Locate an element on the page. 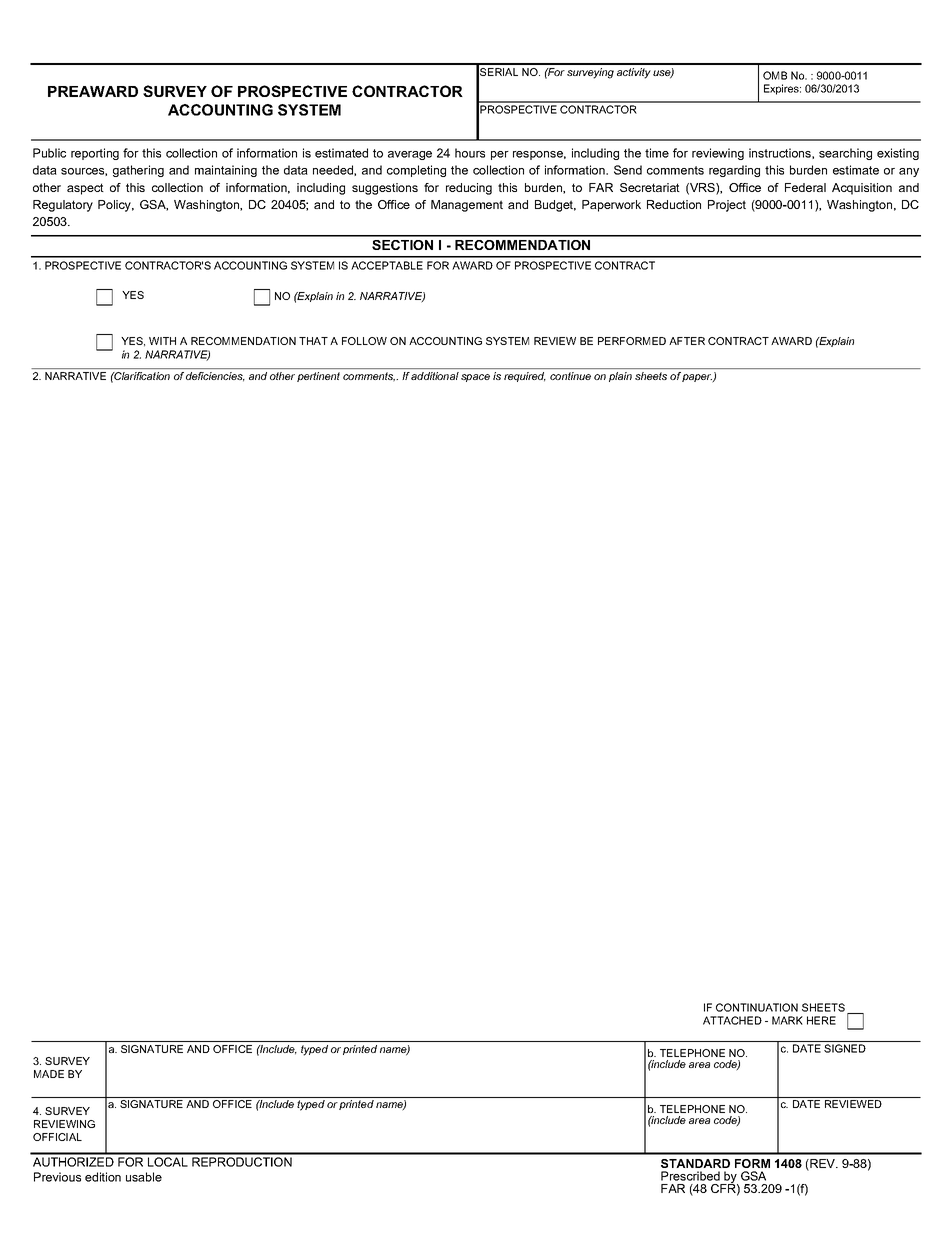 This page has height=1233, width=952. reporting is located at coordinates (95, 154).
